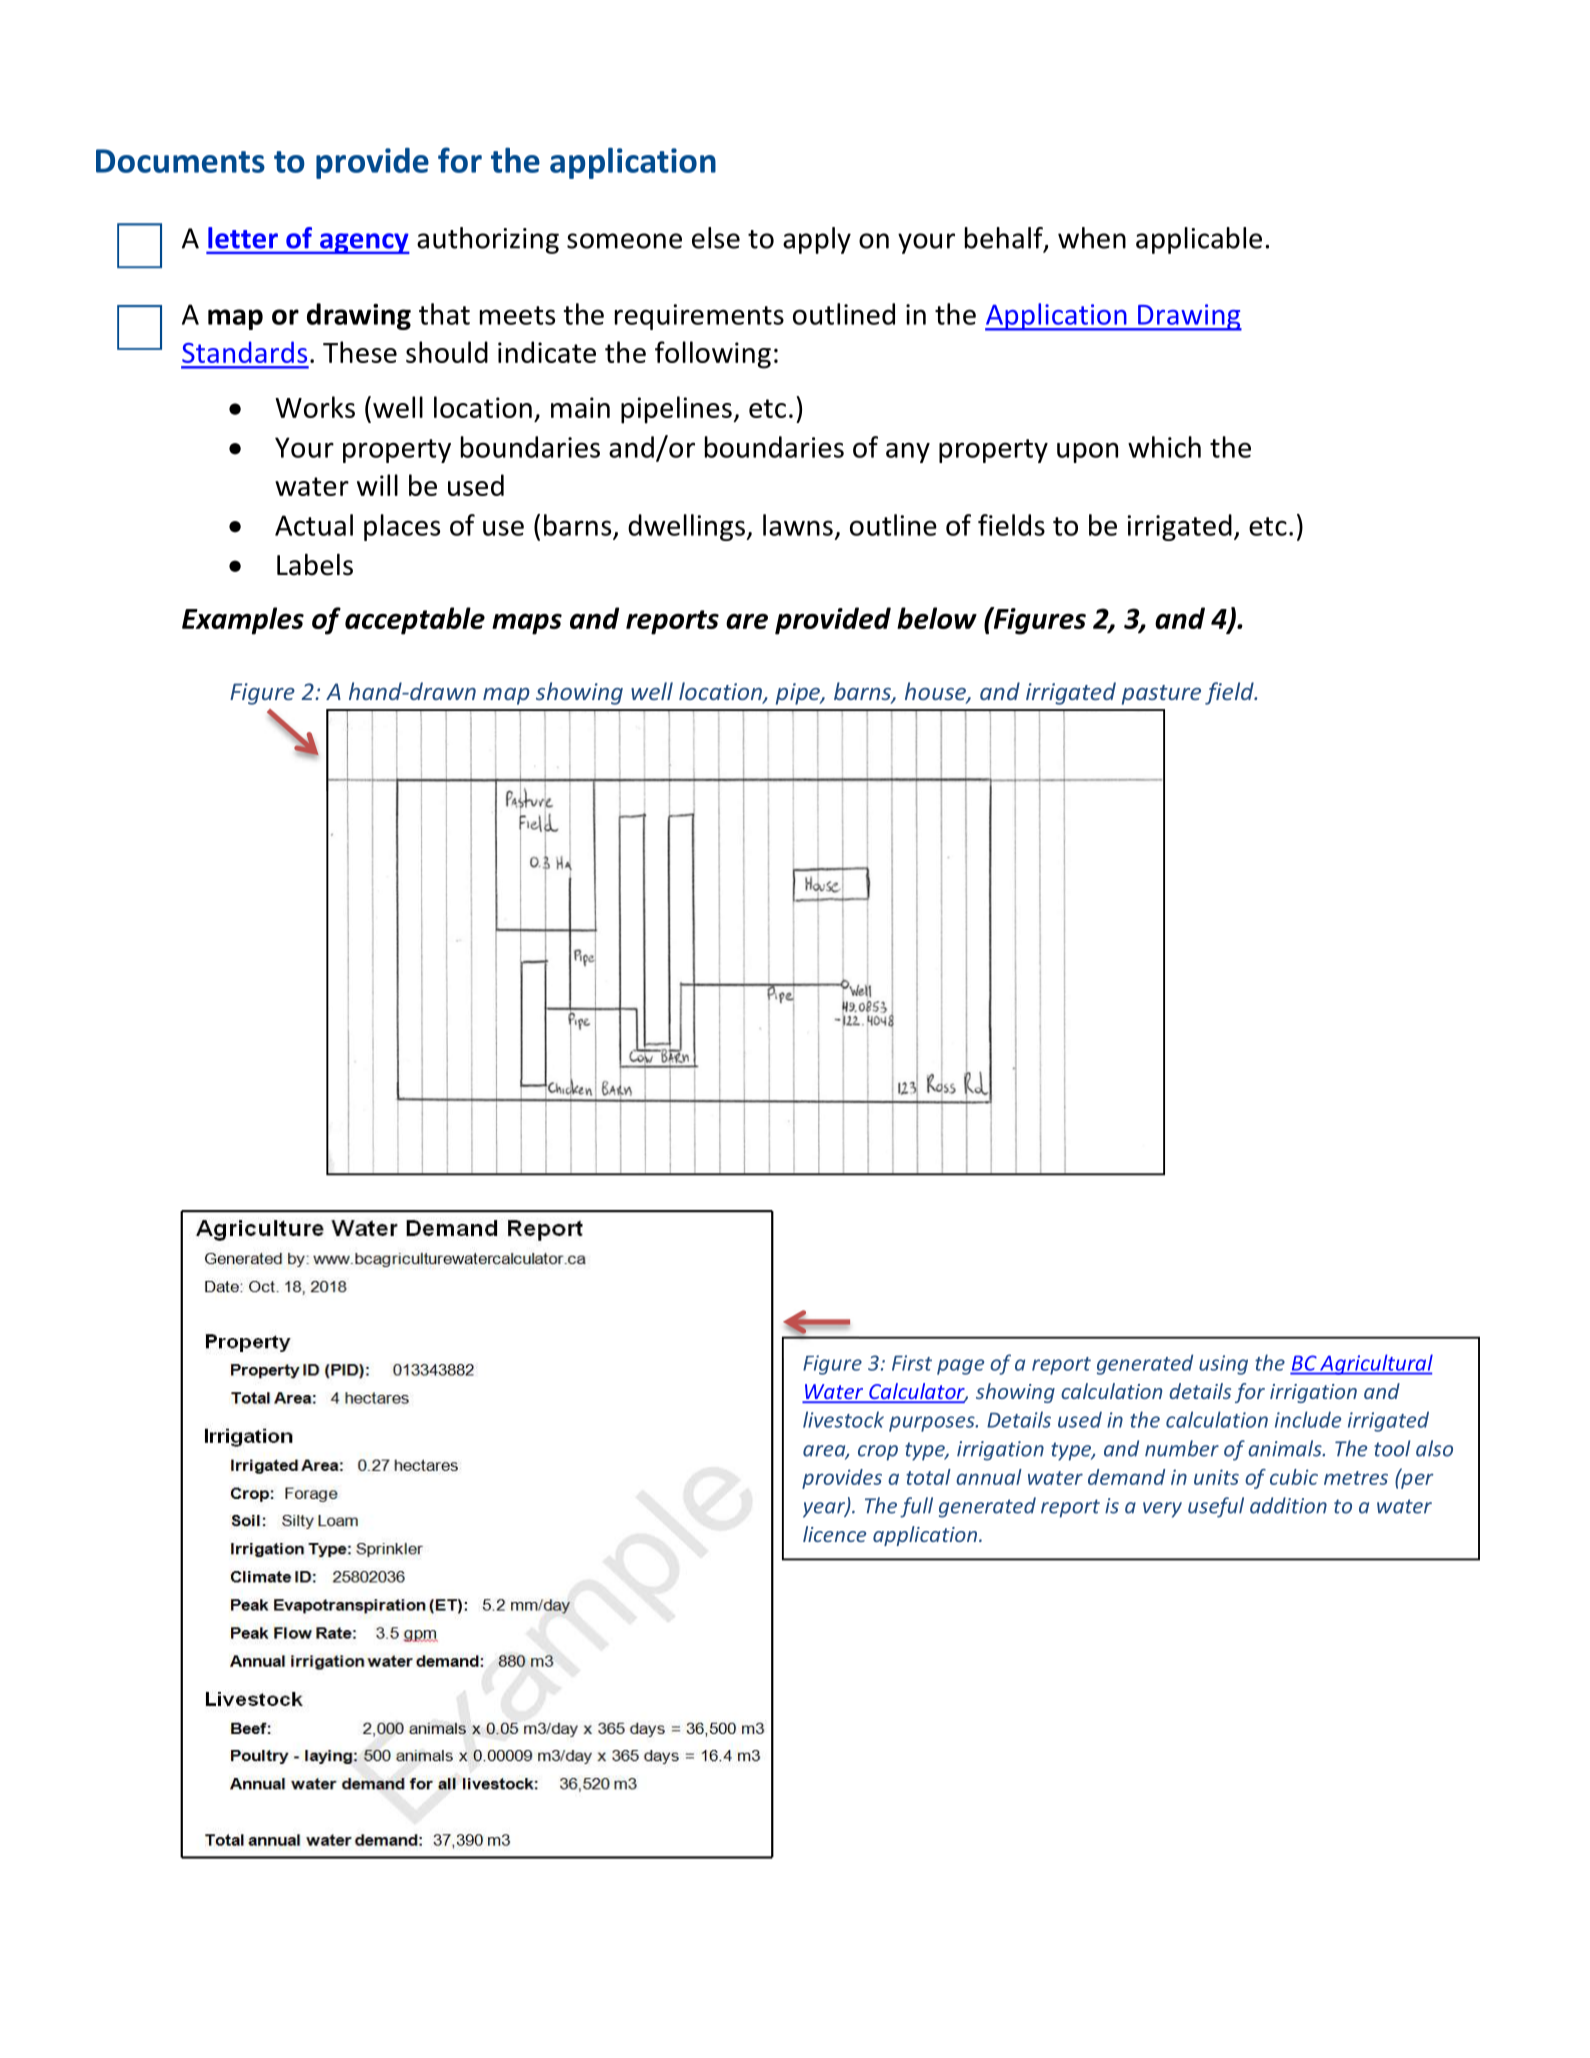 The image size is (1590, 2058). Describe the element at coordinates (912, 1363) in the screenshot. I see `First` at that location.
